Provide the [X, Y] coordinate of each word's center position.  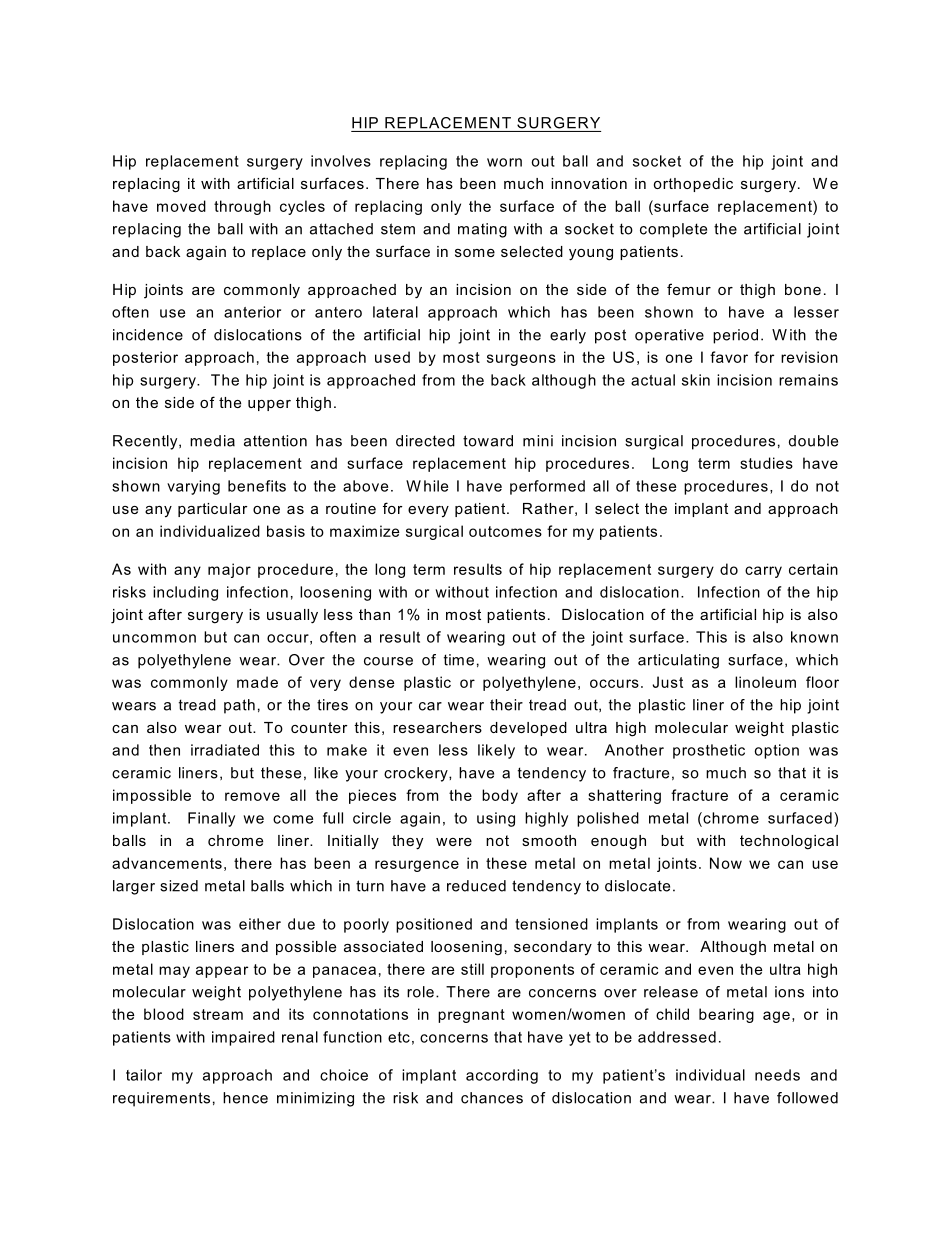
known [814, 637]
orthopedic [693, 185]
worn [504, 162]
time [459, 660]
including [185, 593]
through [242, 207]
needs [777, 1075]
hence [245, 1098]
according [502, 1076]
